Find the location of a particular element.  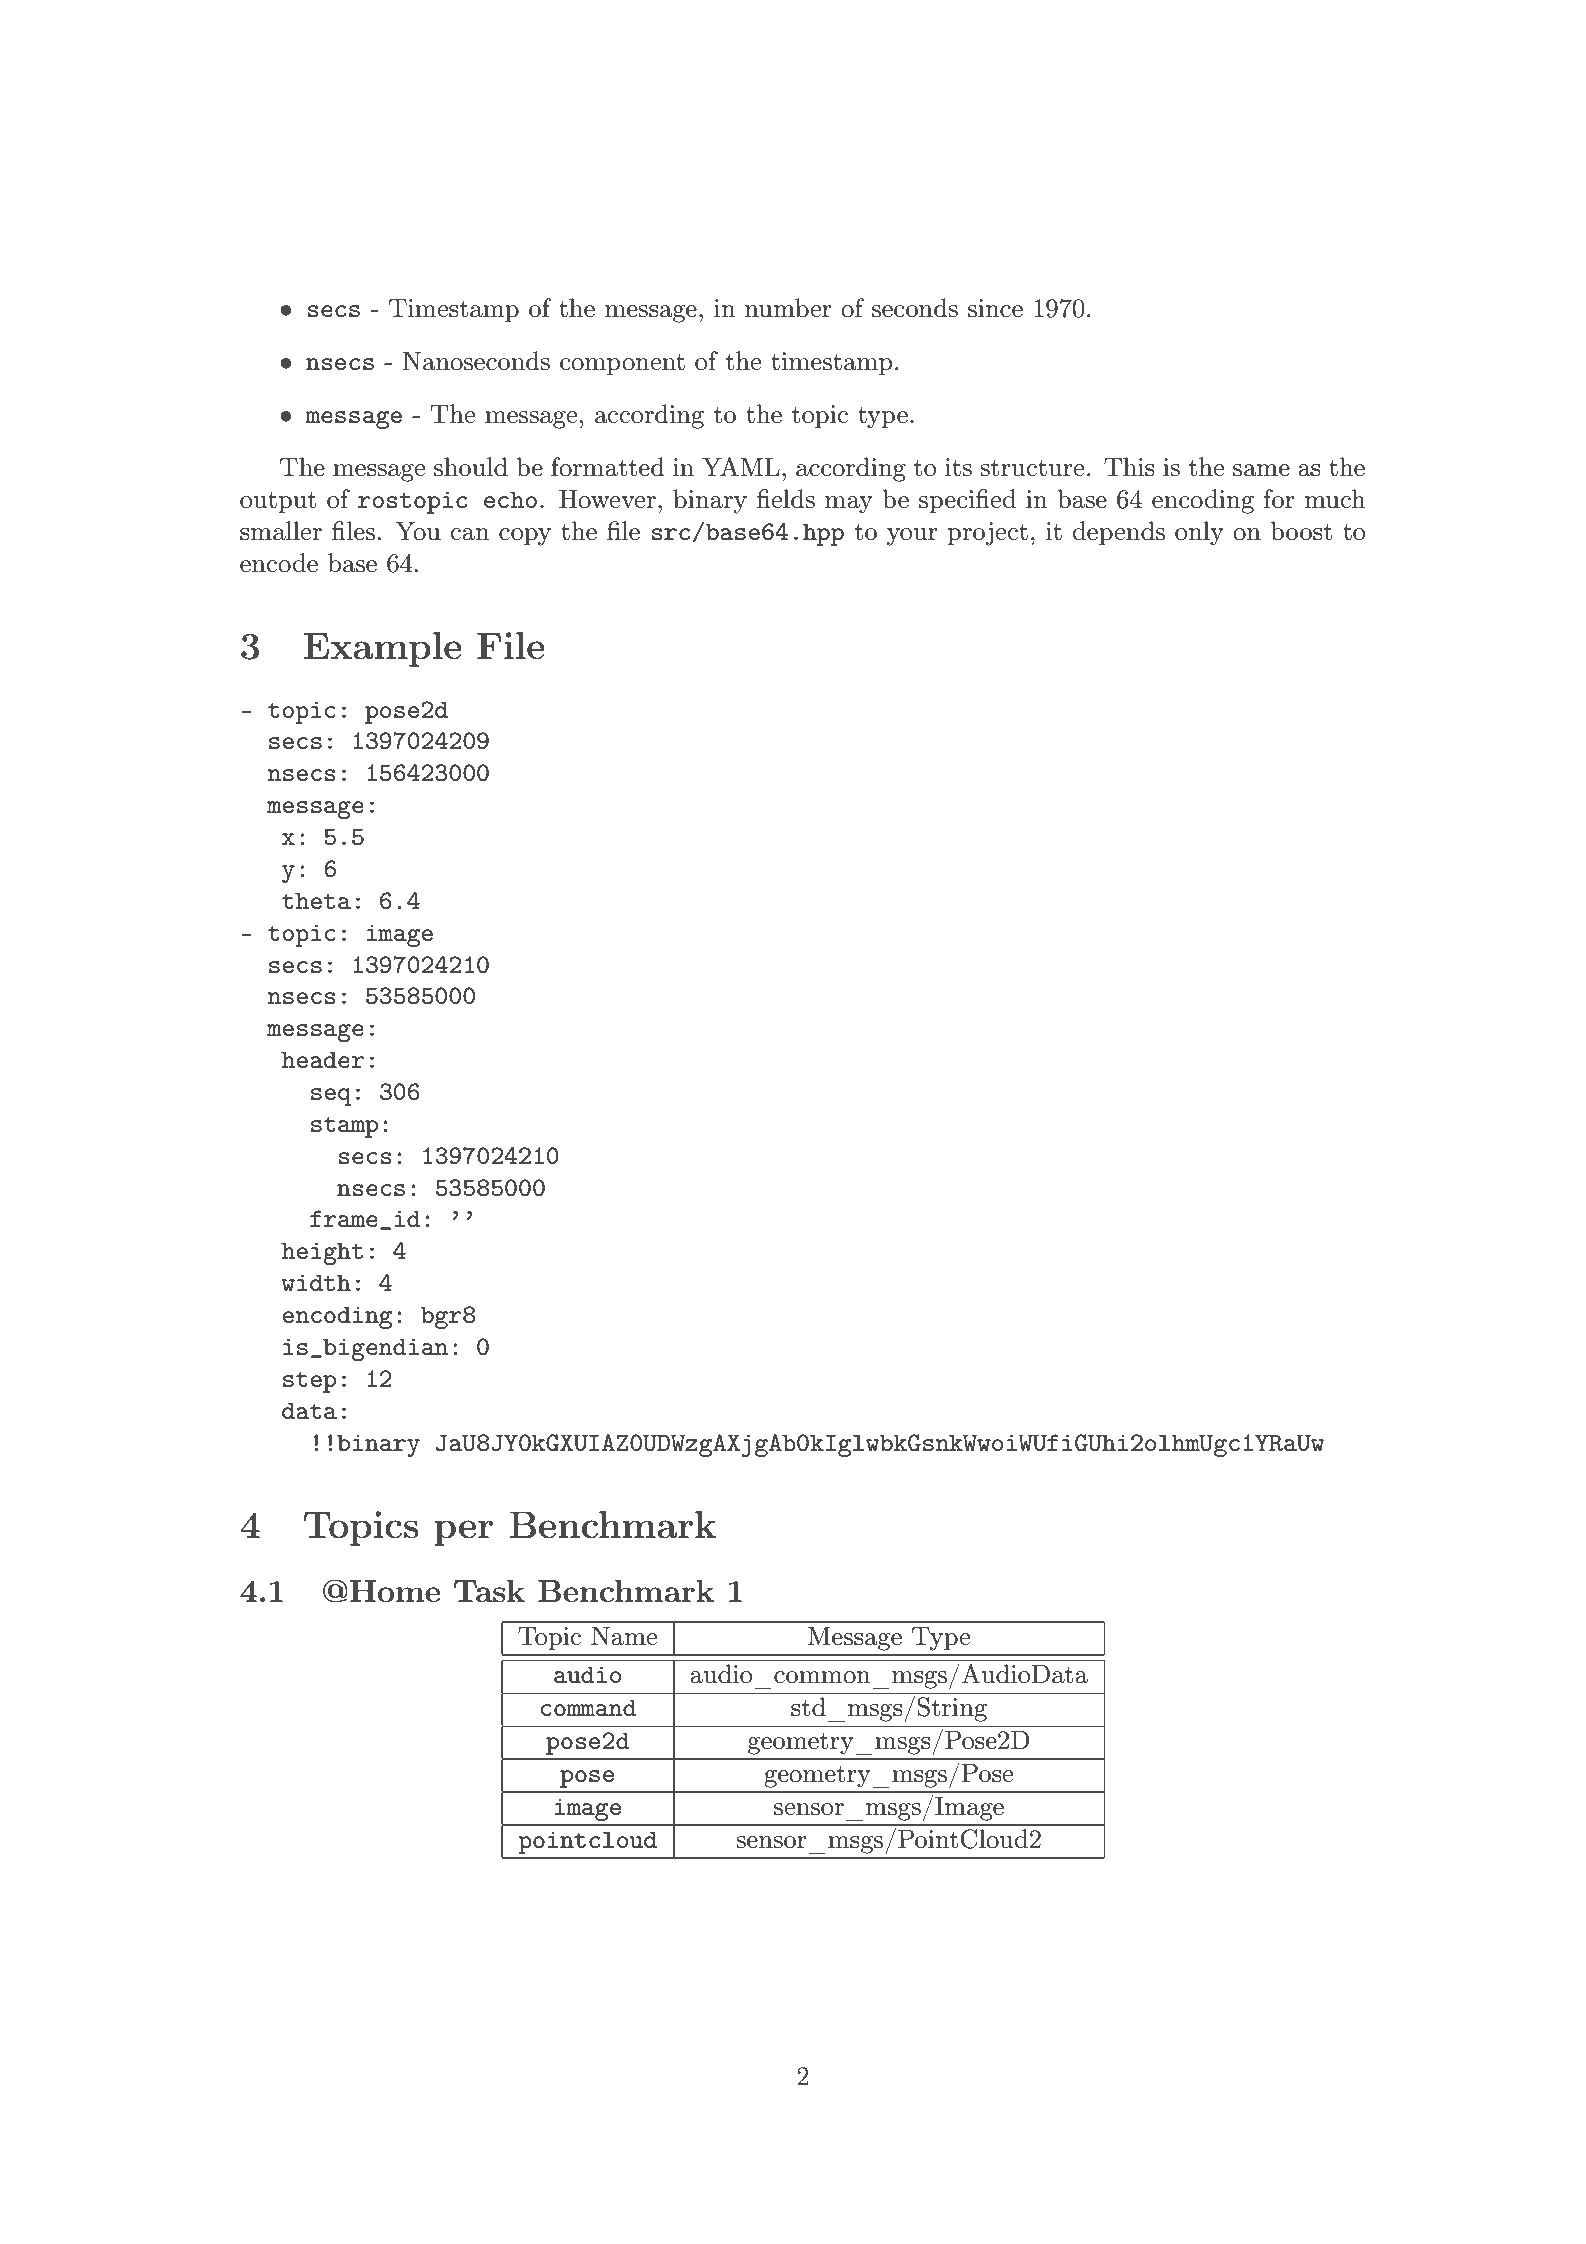

seq is located at coordinates (331, 1097).
